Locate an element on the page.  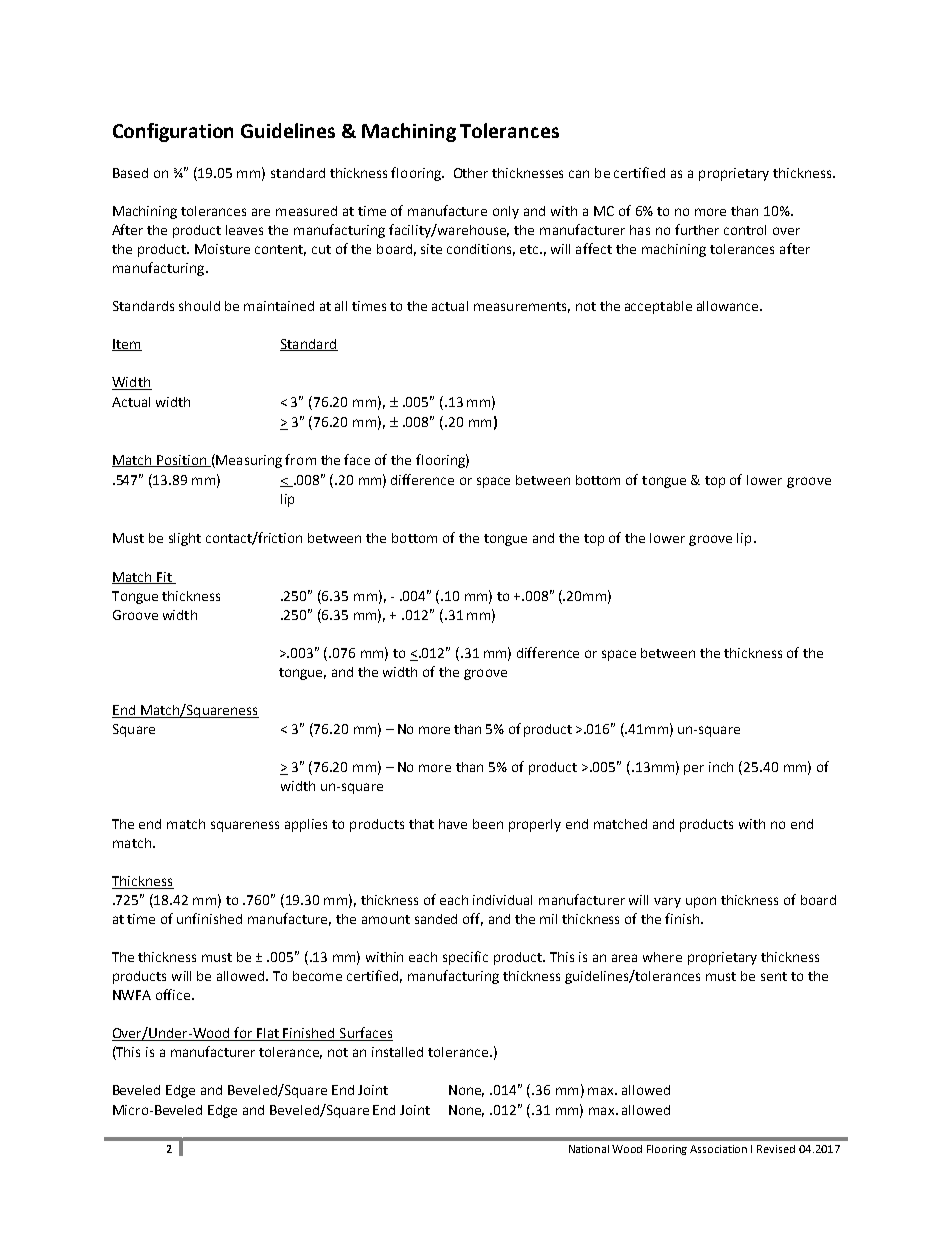
for is located at coordinates (243, 1034).
